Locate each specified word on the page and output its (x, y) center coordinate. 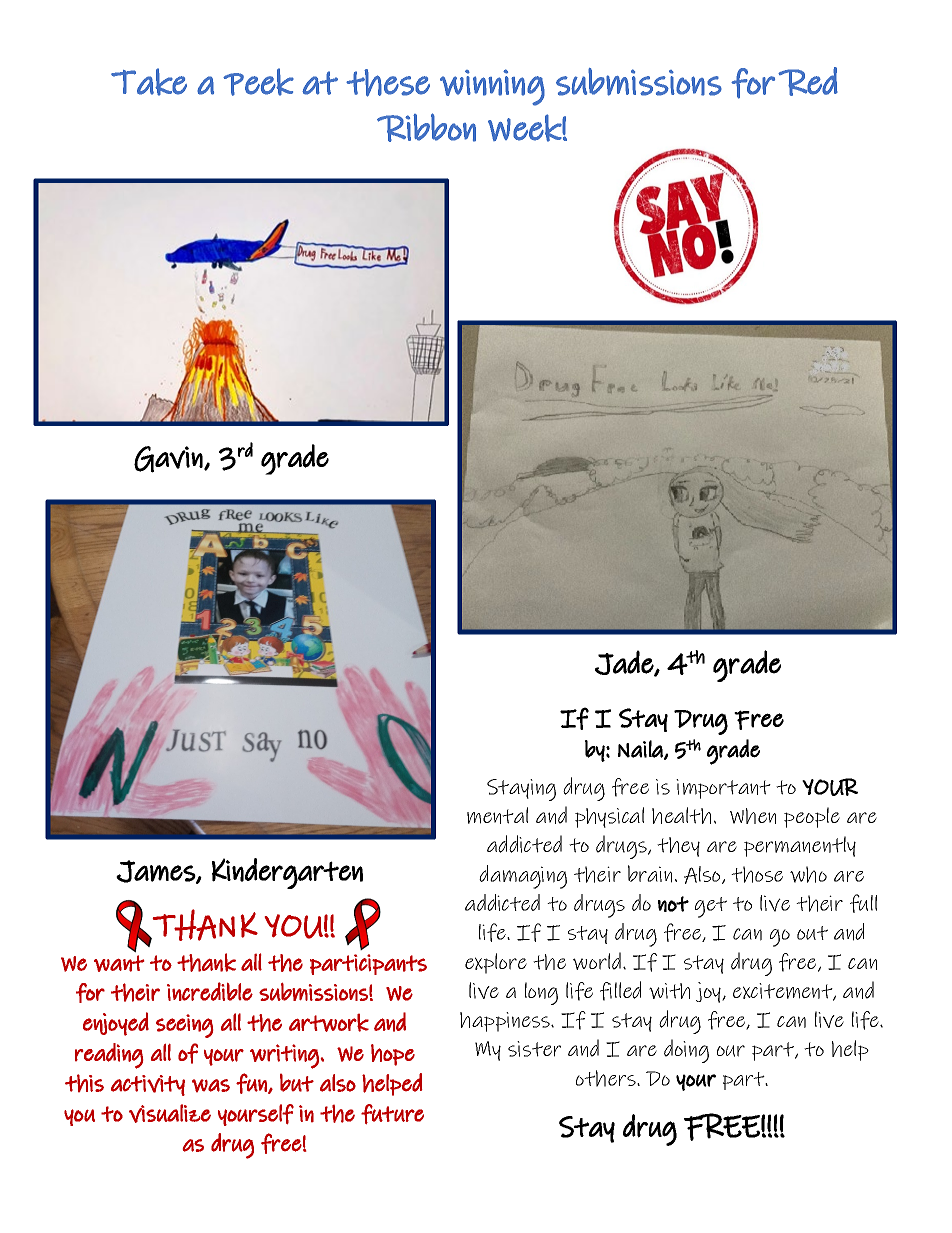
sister (534, 1049)
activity (148, 1085)
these (388, 83)
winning (492, 87)
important (723, 789)
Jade (625, 663)
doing (686, 1051)
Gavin (168, 459)
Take (149, 82)
